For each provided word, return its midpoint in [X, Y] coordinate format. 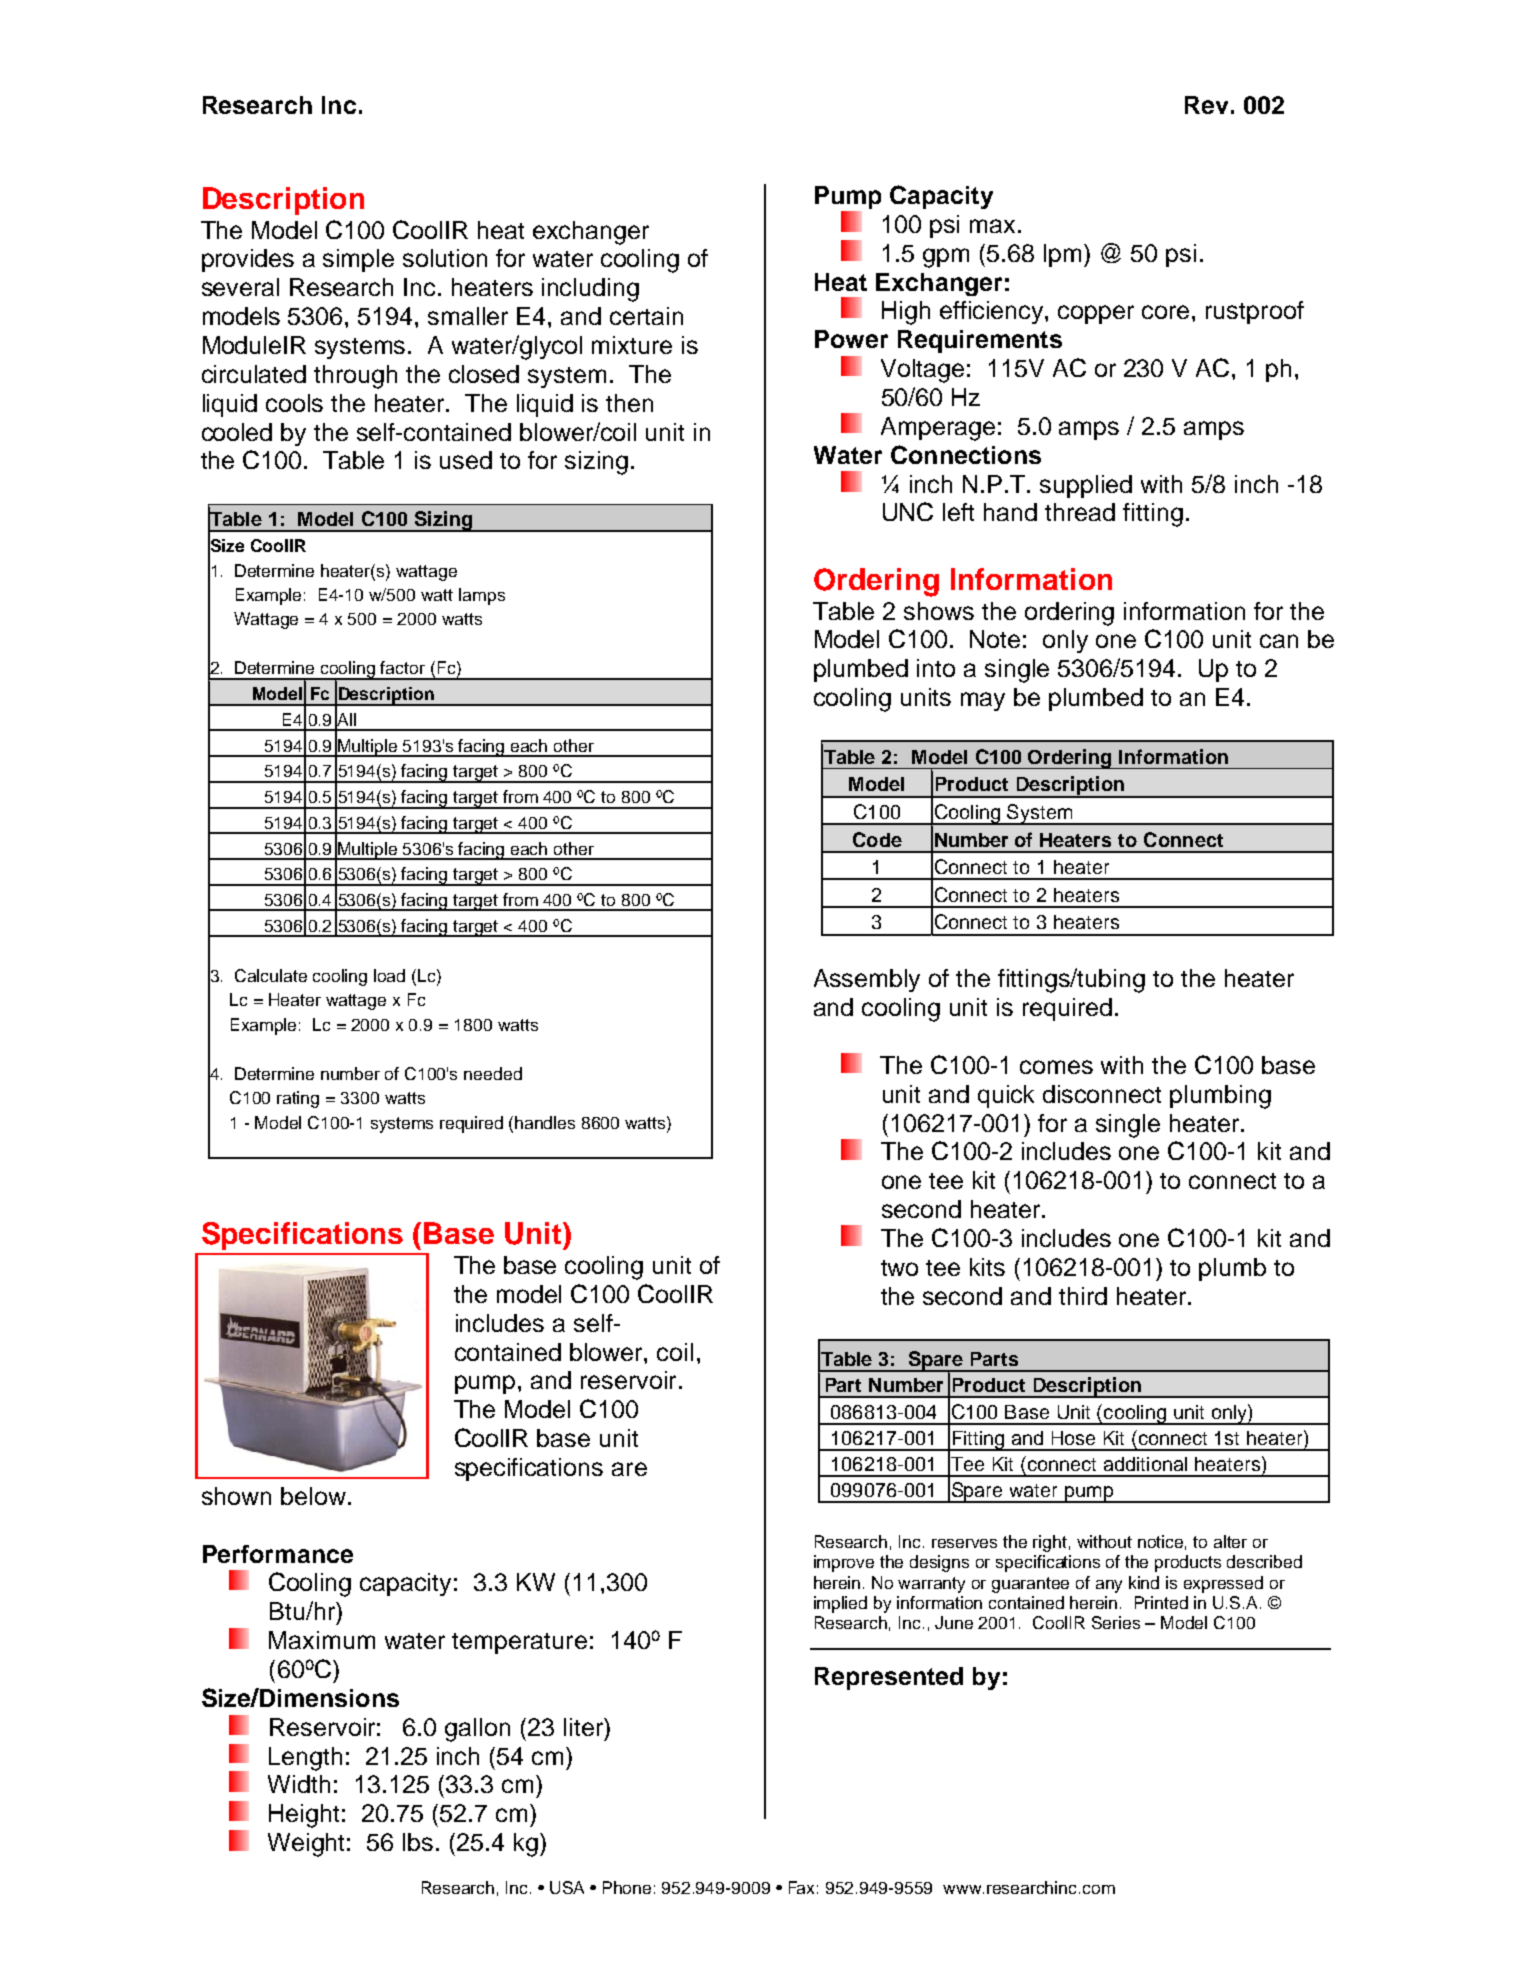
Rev [1206, 105]
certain [646, 316]
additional [1145, 1464]
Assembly [867, 980]
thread [1080, 512]
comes [1056, 1067]
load [389, 975]
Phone [627, 1887]
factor [402, 667]
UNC [908, 511]
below [313, 1496]
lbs [418, 1842]
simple [358, 260]
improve [844, 1563]
